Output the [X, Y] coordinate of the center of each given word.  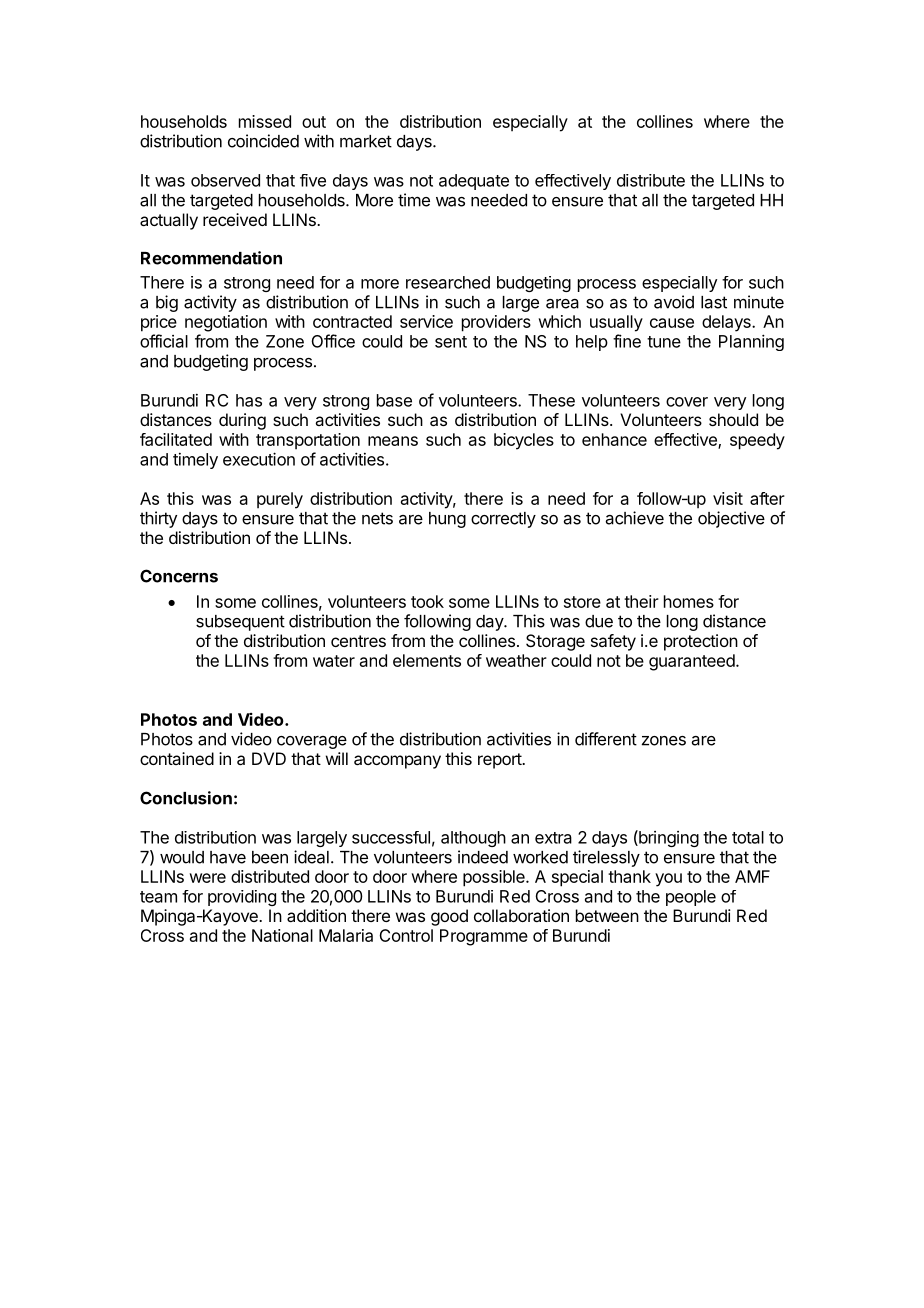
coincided [263, 141]
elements [427, 660]
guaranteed [692, 662]
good [449, 917]
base [394, 400]
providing [242, 898]
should [733, 419]
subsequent [240, 623]
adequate [474, 182]
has [249, 400]
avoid [674, 302]
